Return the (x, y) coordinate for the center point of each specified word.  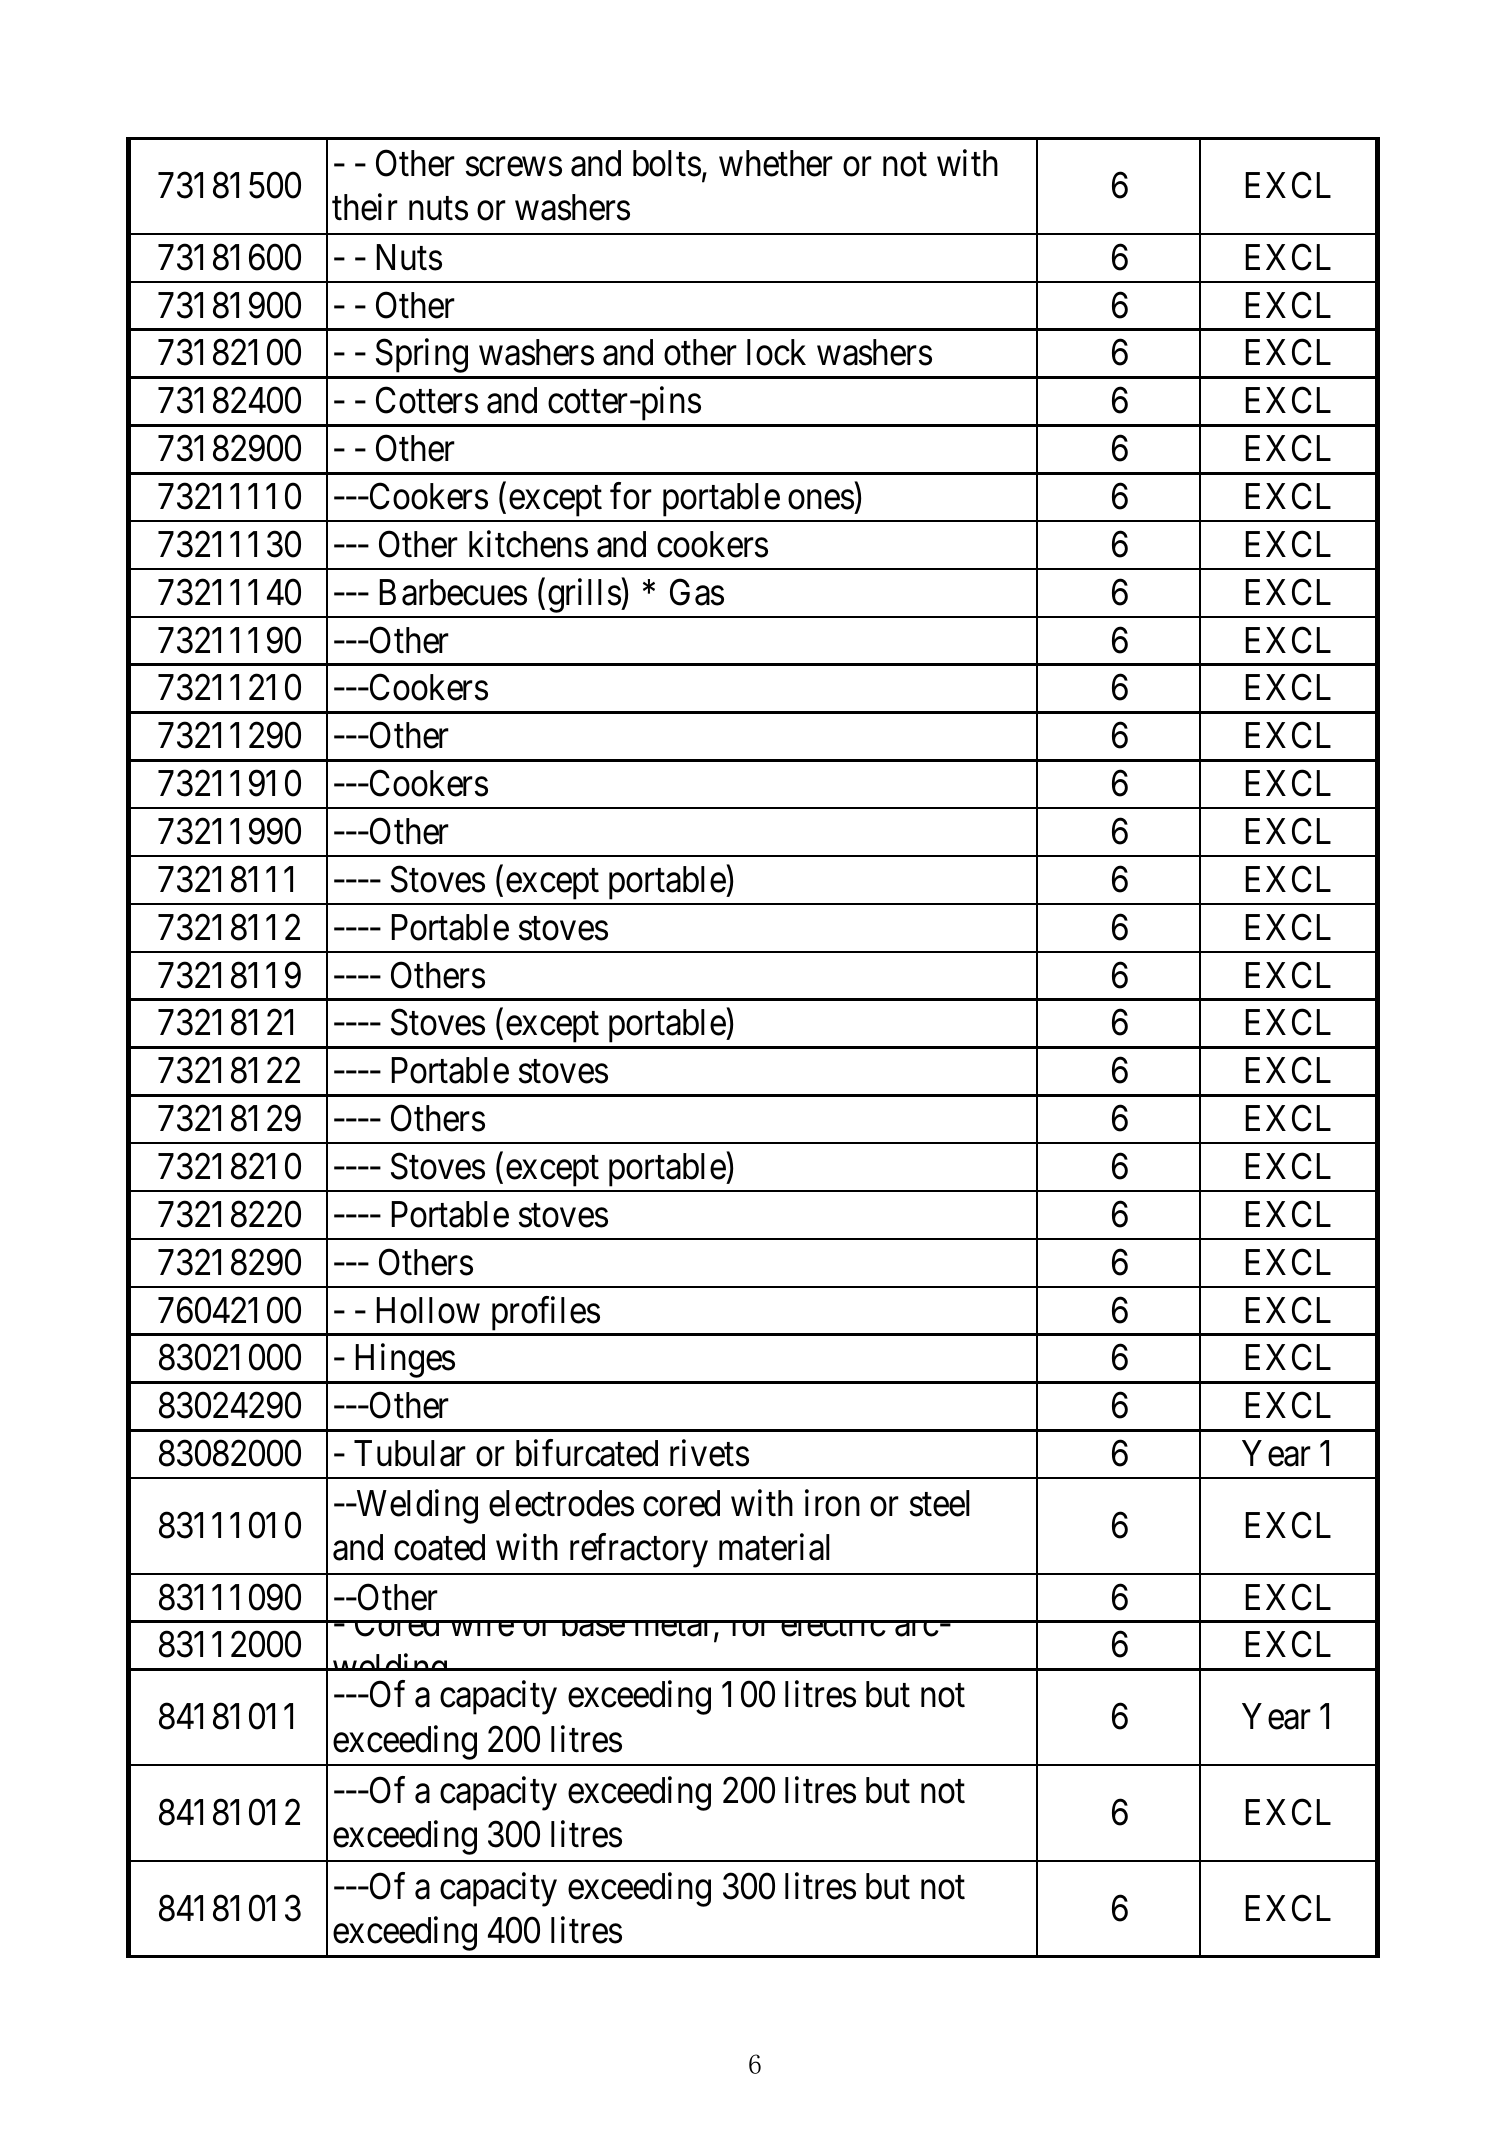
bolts (667, 163)
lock (776, 352)
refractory (639, 1551)
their (365, 207)
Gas (697, 592)
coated (439, 1547)
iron (832, 1503)
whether (776, 163)
